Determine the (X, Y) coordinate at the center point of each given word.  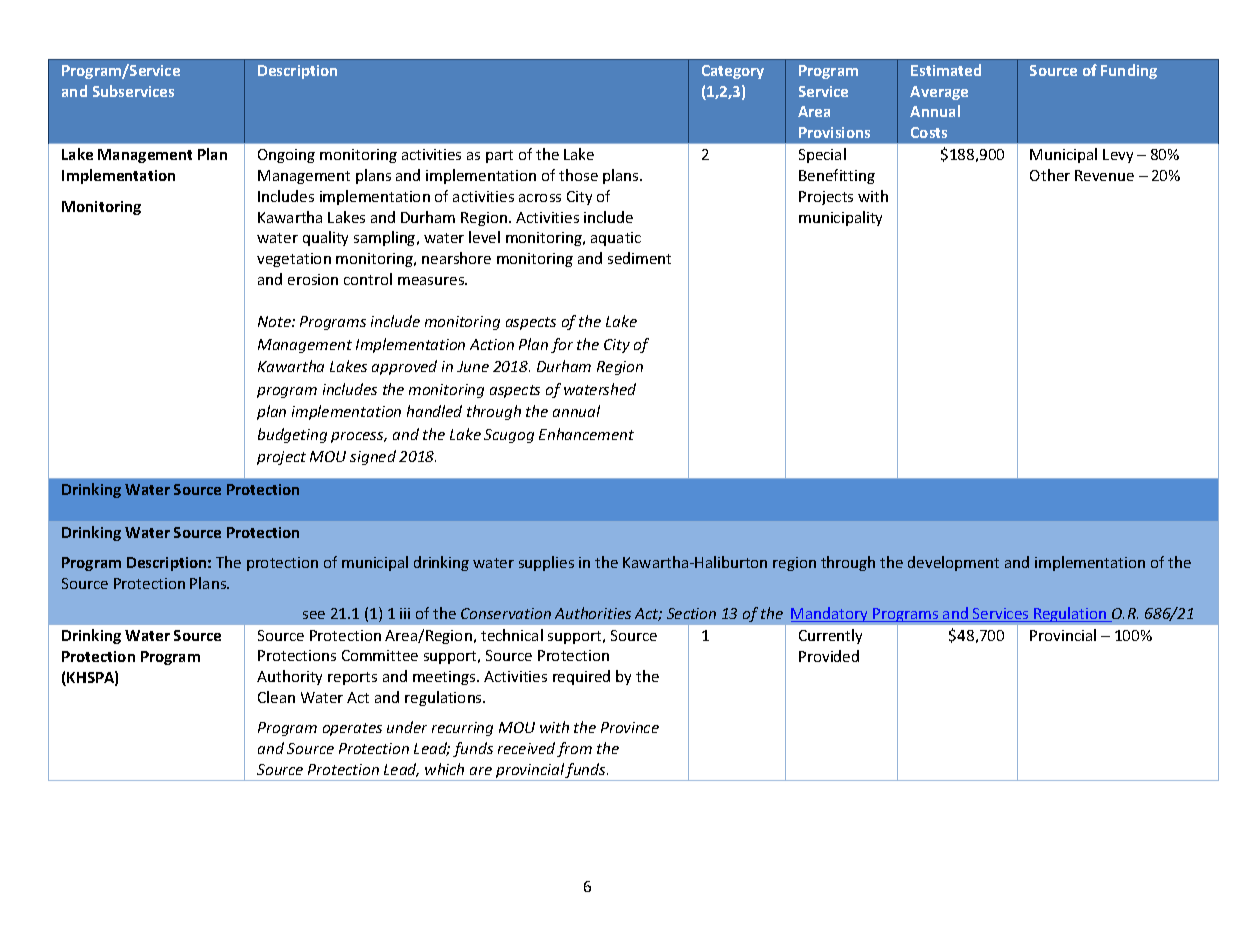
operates (352, 729)
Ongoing (286, 156)
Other (1050, 175)
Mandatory (831, 614)
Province (630, 727)
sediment (639, 258)
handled (434, 411)
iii (405, 613)
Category (733, 72)
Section (691, 613)
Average (939, 93)
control (368, 279)
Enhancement (586, 434)
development (953, 563)
